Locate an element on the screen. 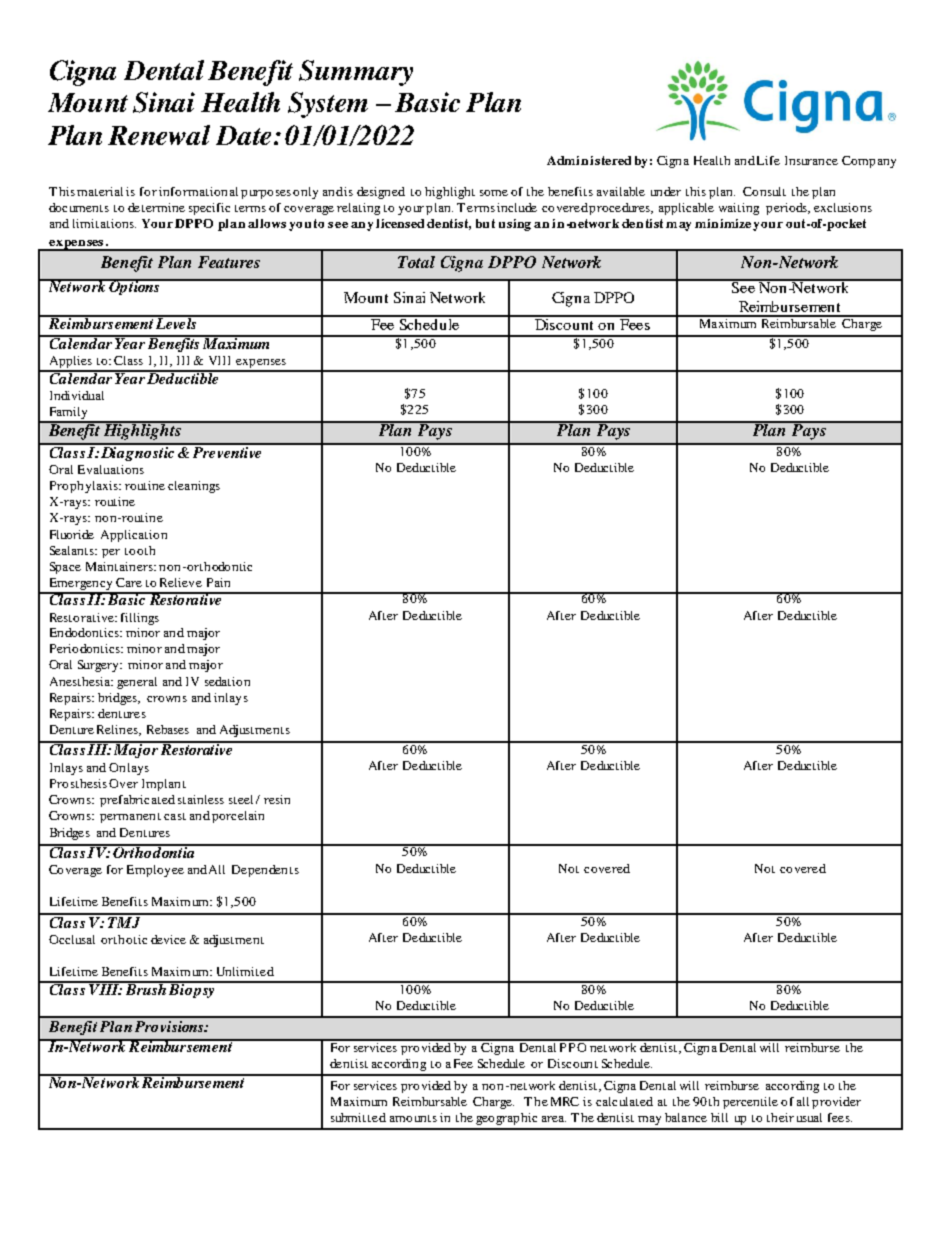 Image resolution: width=952 pixels, height=1233 pixels. Provisions is located at coordinates (170, 1026).
